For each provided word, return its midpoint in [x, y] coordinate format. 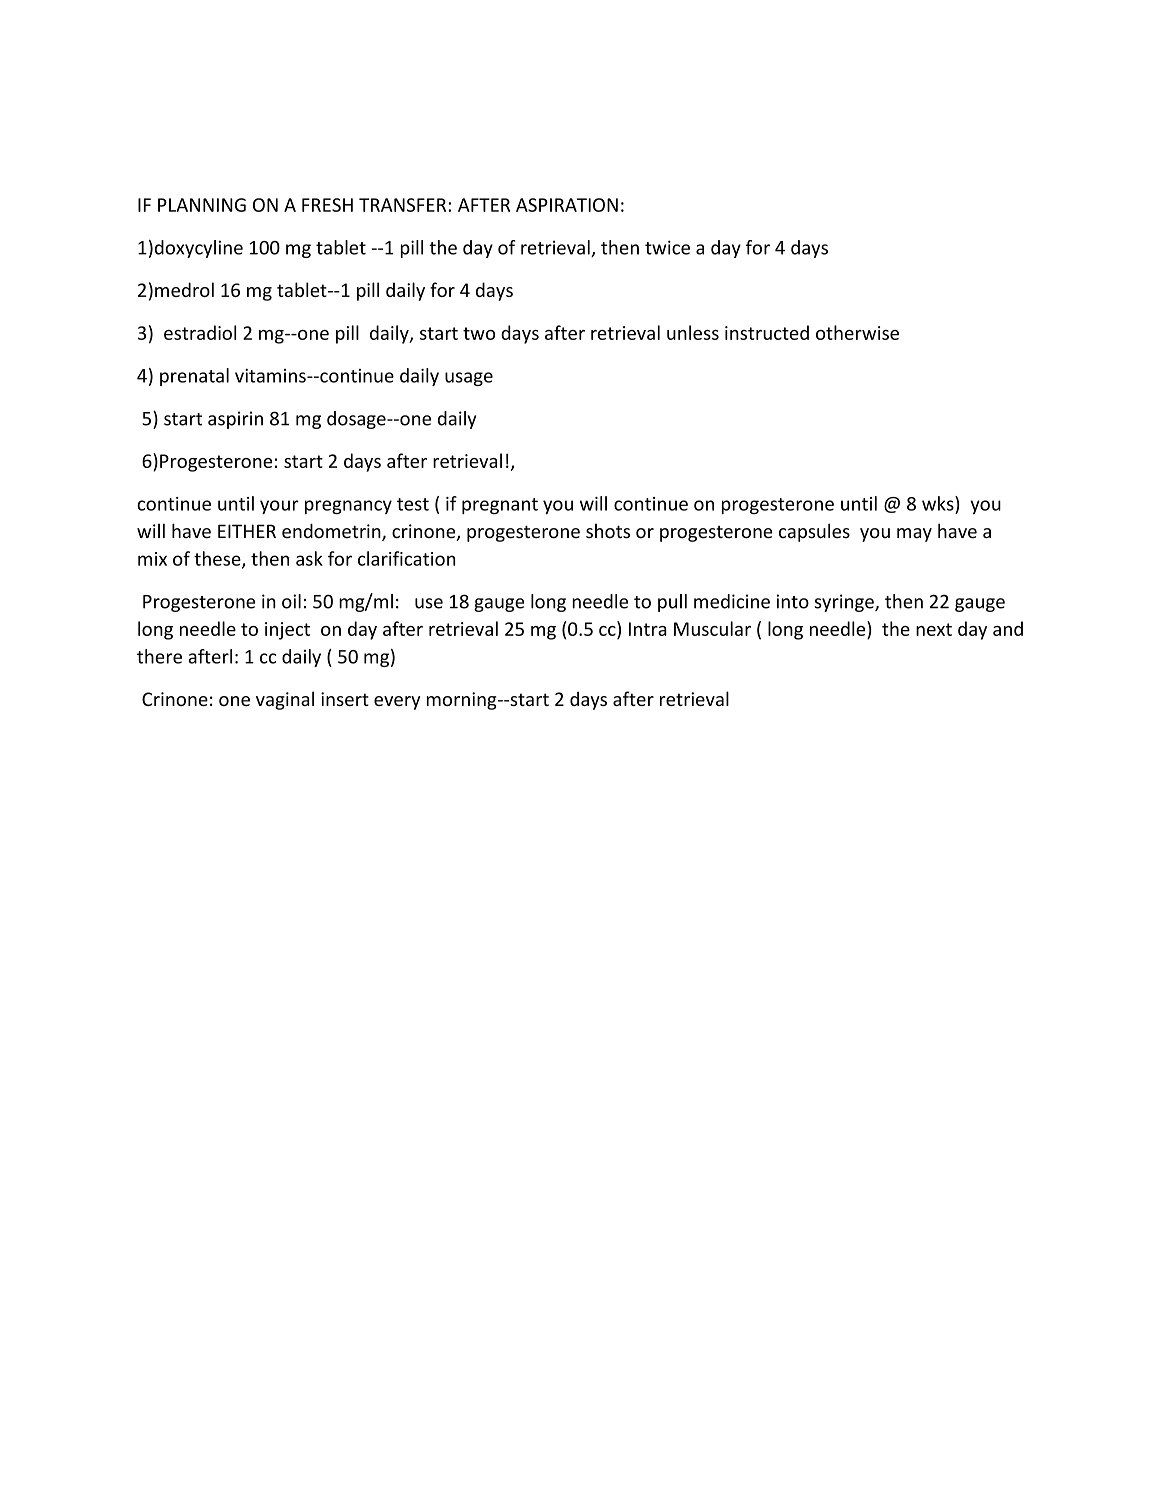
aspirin [235, 420]
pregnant [500, 506]
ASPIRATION [567, 205]
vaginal [285, 700]
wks [939, 503]
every [397, 703]
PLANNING [202, 205]
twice [667, 247]
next [934, 629]
